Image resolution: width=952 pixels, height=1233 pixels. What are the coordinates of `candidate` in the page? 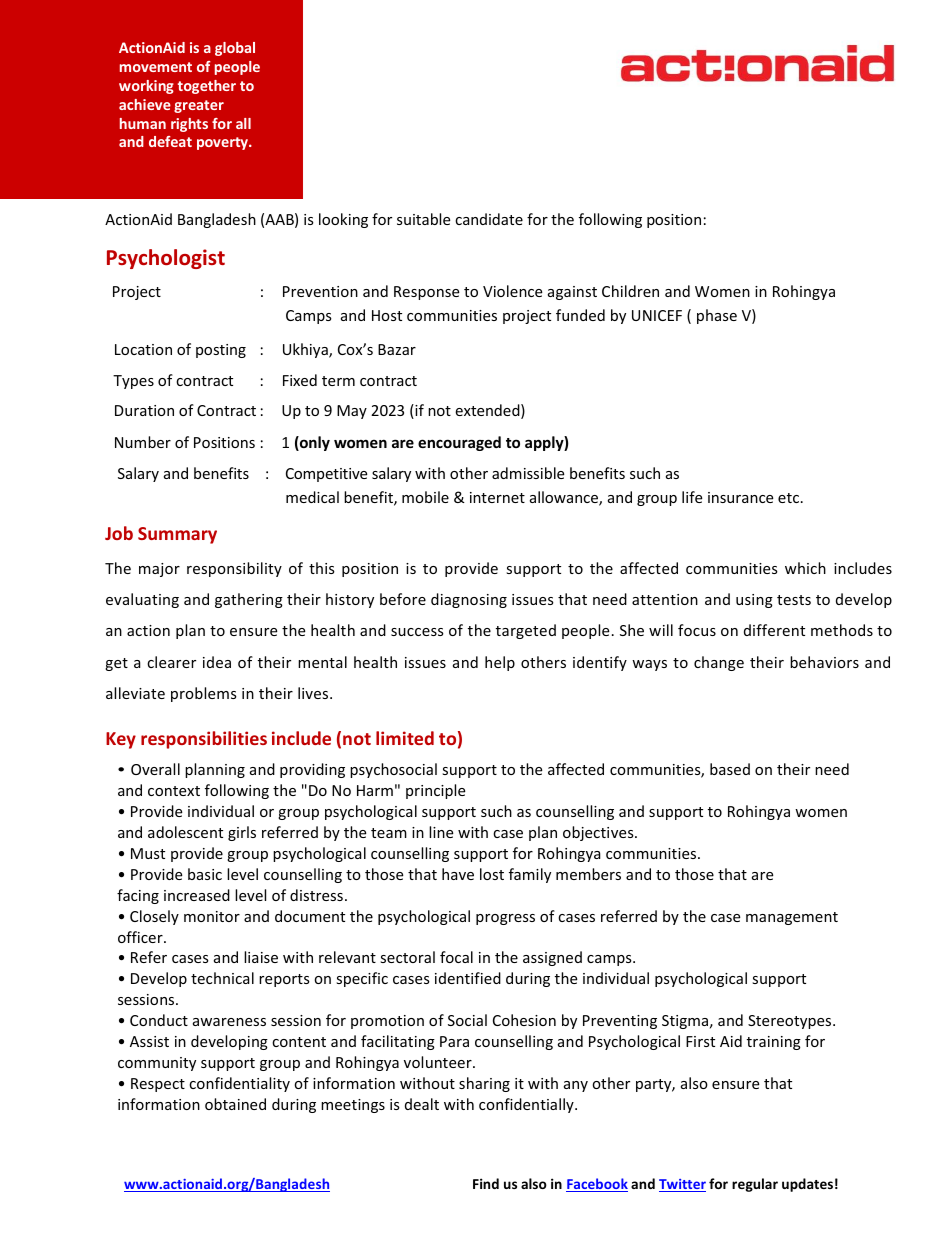 It's located at (489, 219).
